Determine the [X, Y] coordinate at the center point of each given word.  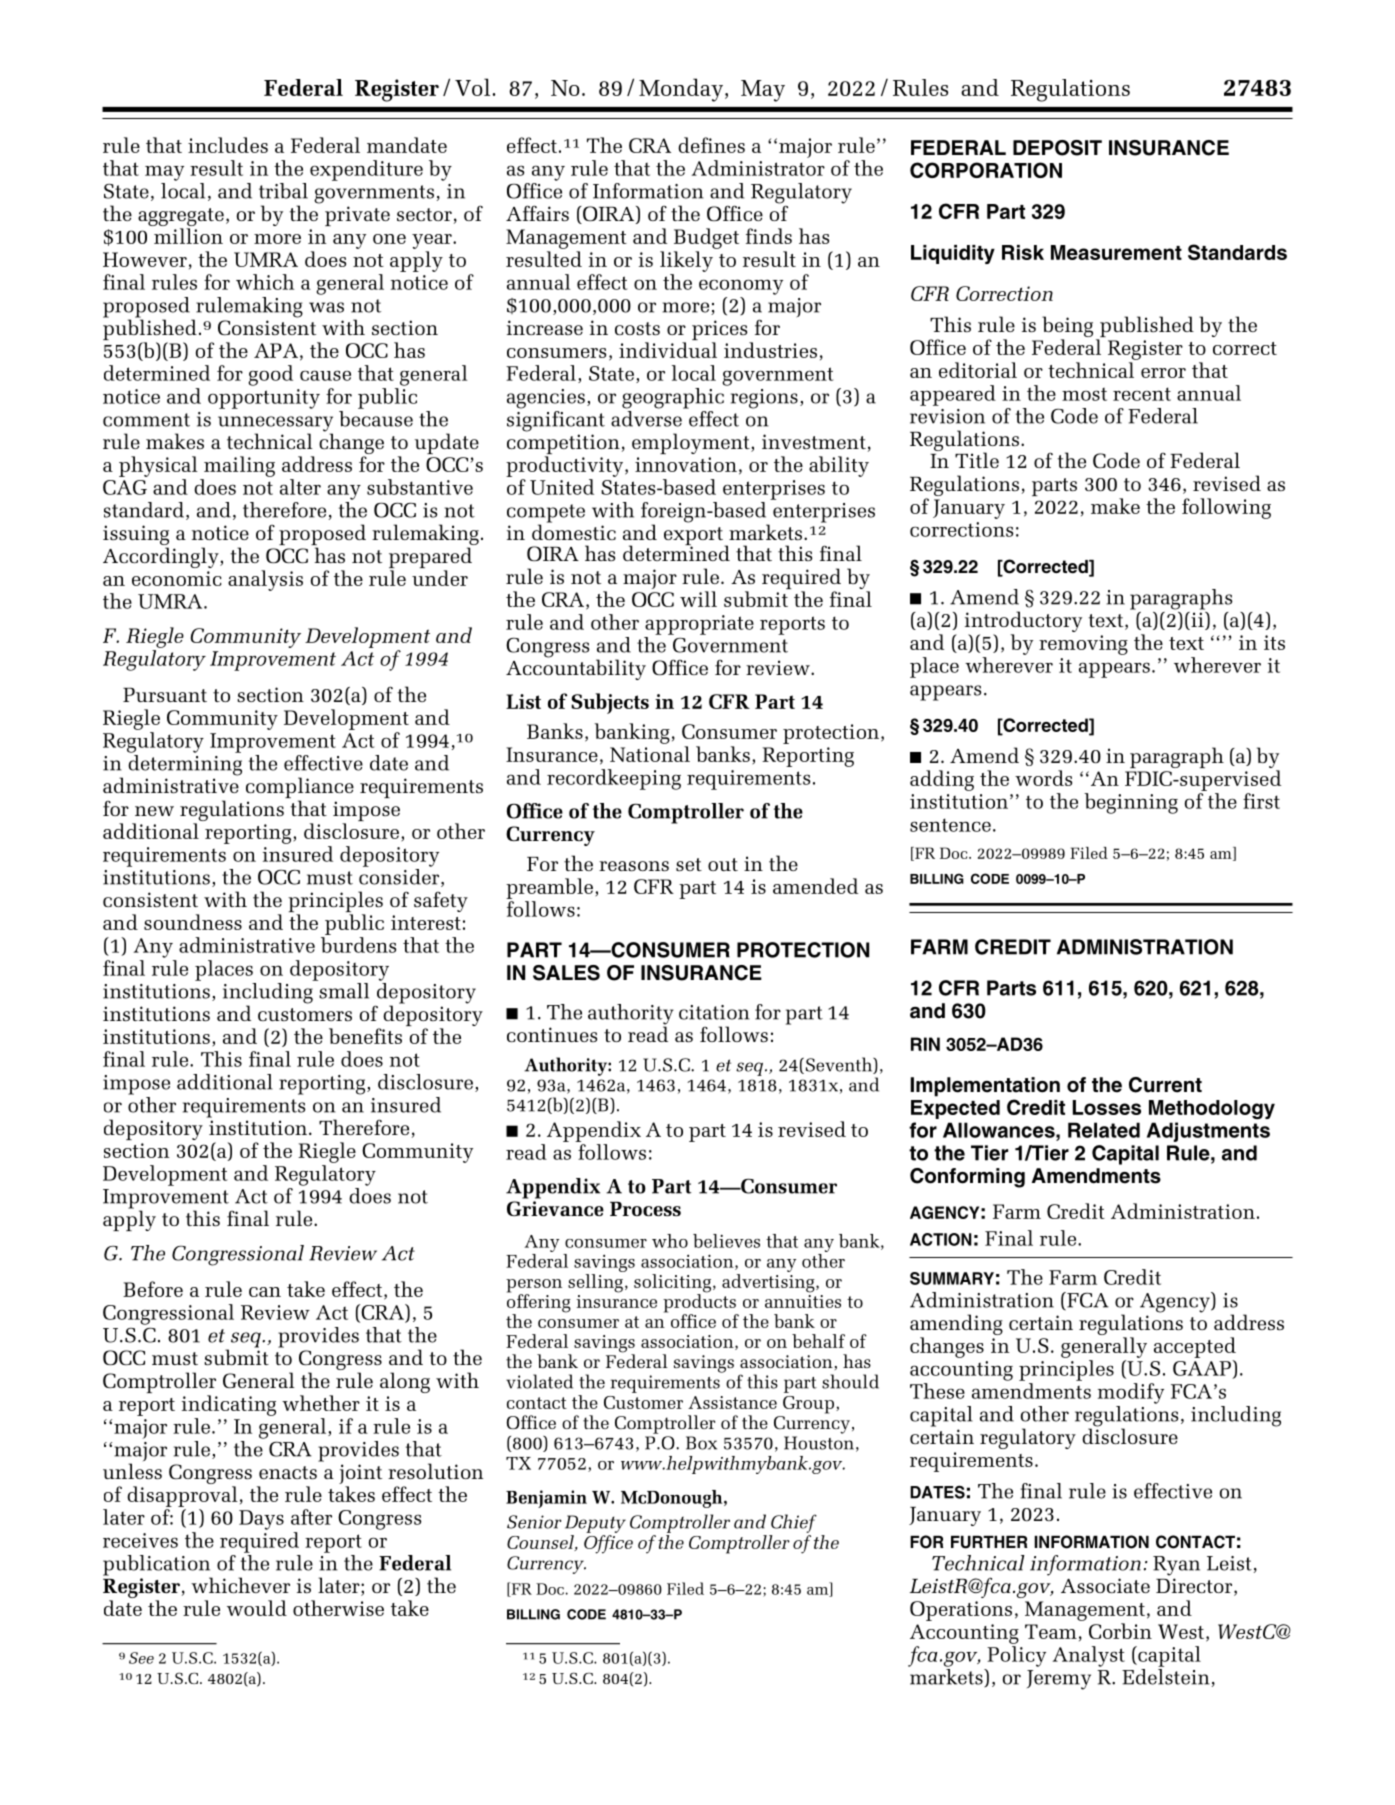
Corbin [1120, 1631]
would [257, 1608]
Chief [793, 1525]
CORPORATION [986, 170]
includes [228, 145]
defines [711, 145]
